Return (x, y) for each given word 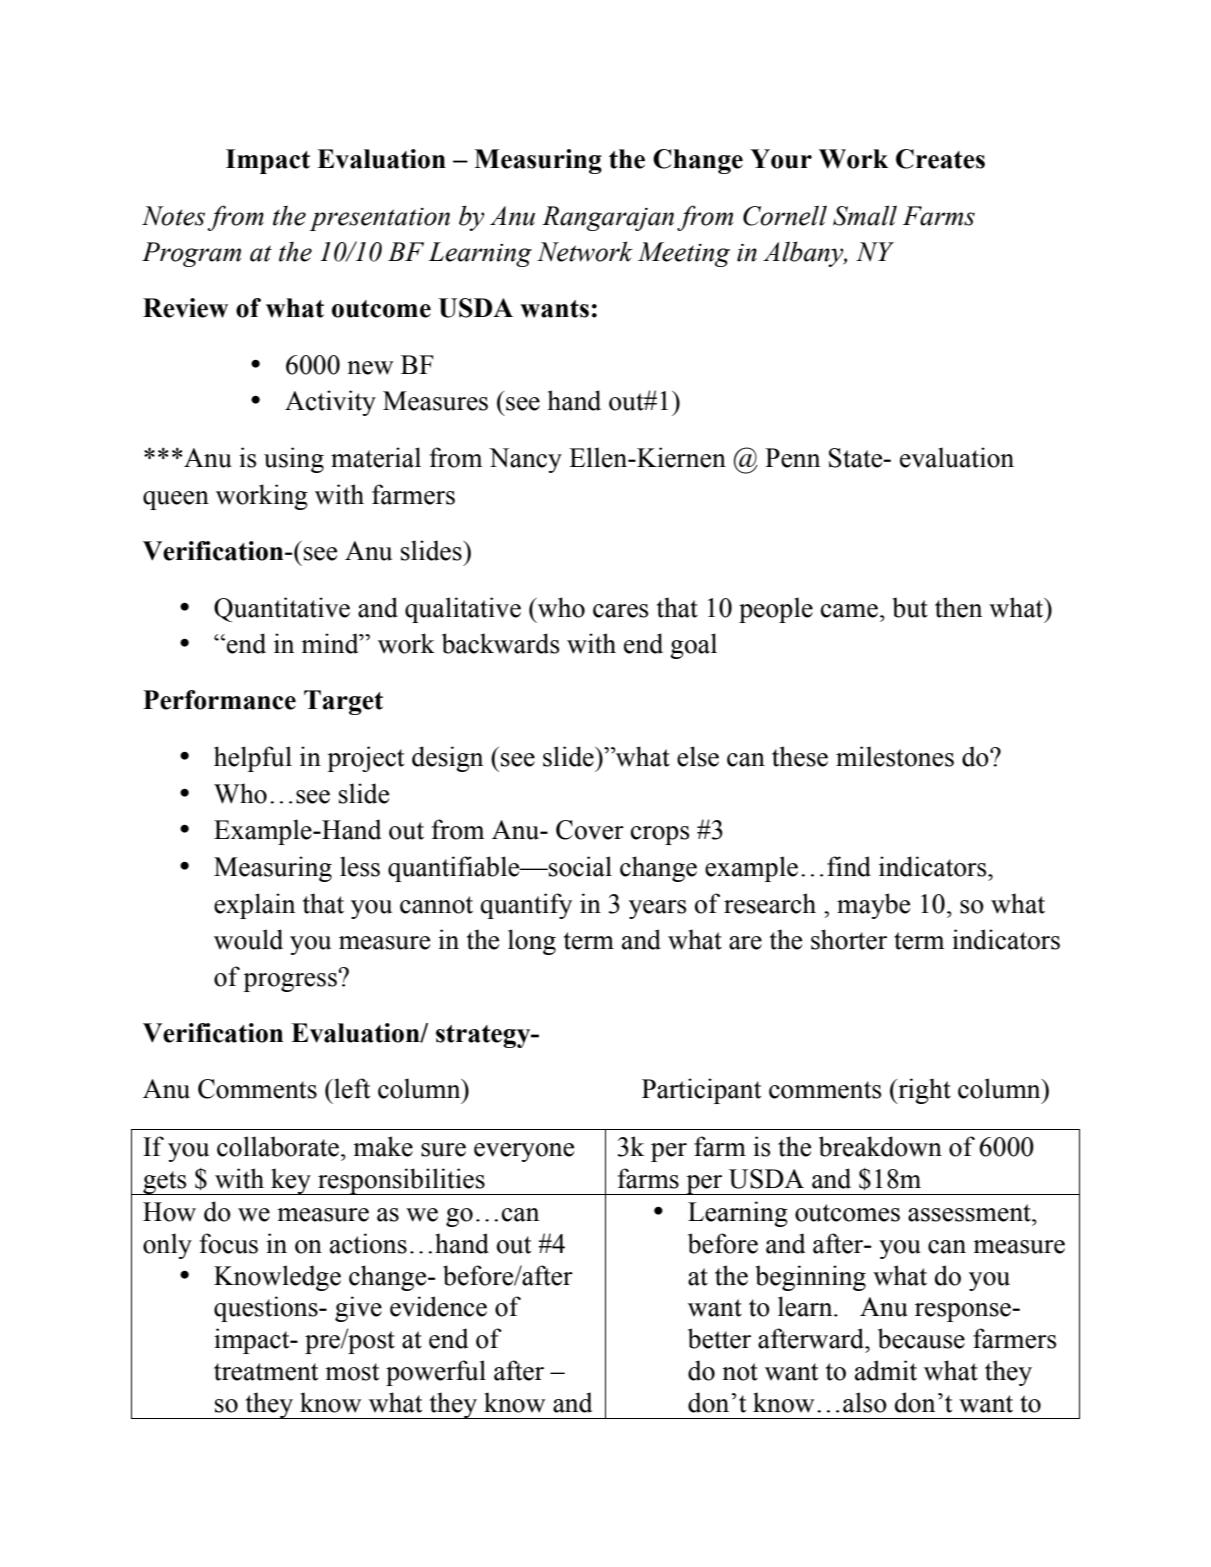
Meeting (684, 254)
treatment (266, 1372)
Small (865, 215)
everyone (524, 1152)
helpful (253, 759)
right (923, 1091)
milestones (895, 756)
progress (290, 982)
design (447, 759)
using (294, 460)
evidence (438, 1306)
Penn (792, 458)
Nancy (525, 460)
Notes (173, 216)
